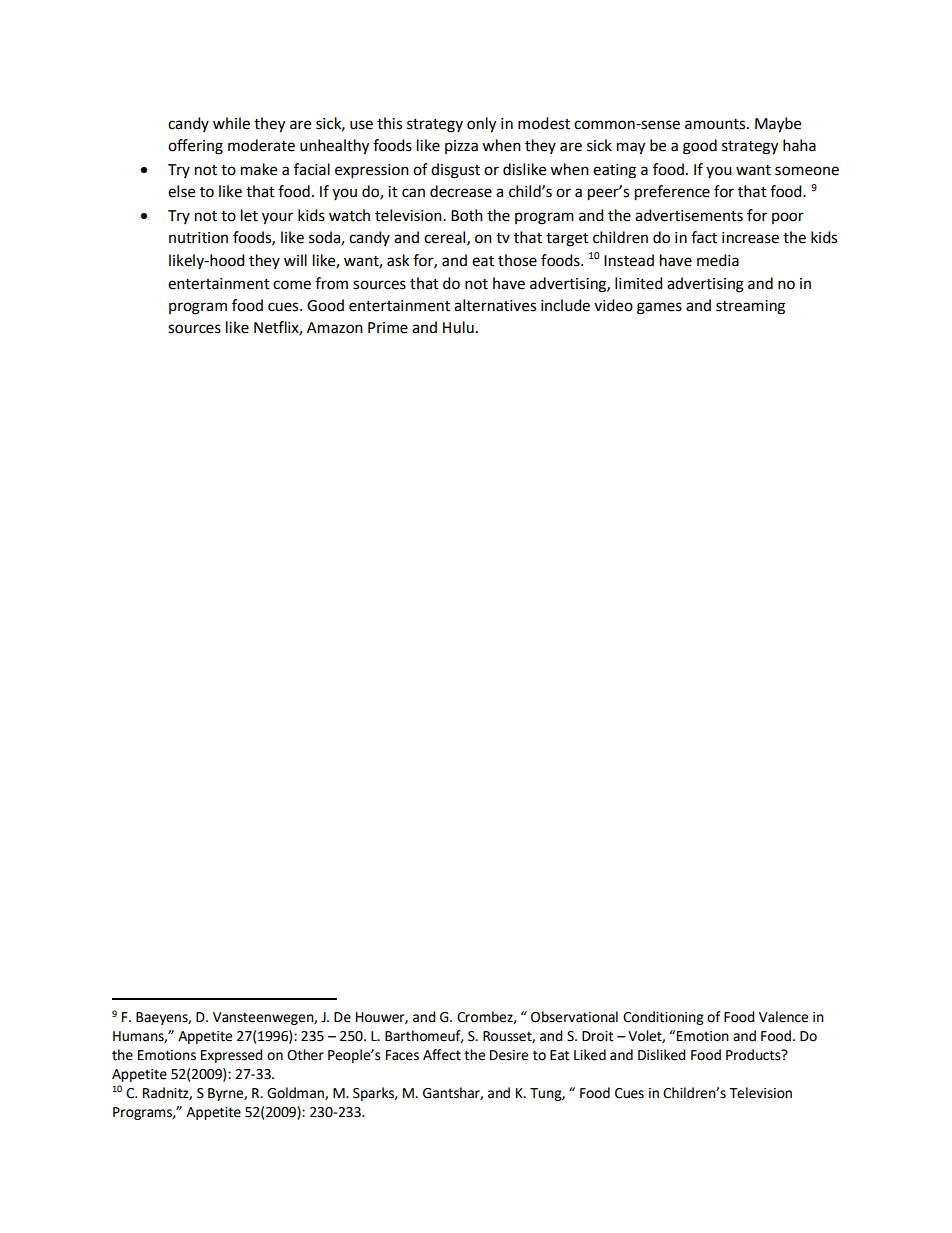 Image resolution: width=952 pixels, height=1233 pixels. I want to click on Desire, so click(509, 1055).
